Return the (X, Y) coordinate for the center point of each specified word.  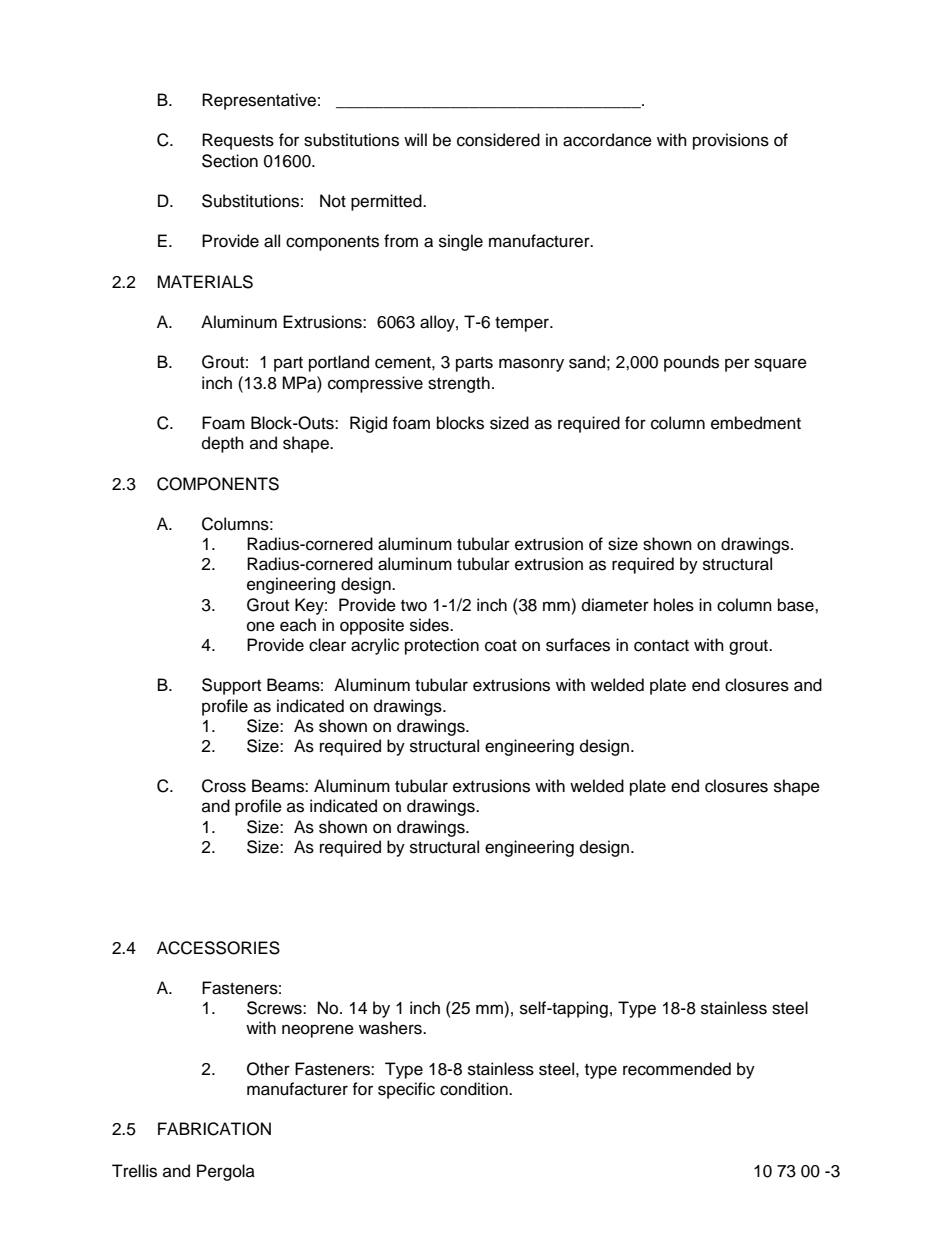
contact (661, 646)
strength (459, 384)
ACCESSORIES (218, 948)
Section (230, 161)
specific (406, 1090)
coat (501, 646)
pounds (691, 363)
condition (475, 1089)
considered (498, 140)
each (298, 625)
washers (391, 1028)
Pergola (226, 1172)
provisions (731, 141)
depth (223, 444)
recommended (677, 1069)
